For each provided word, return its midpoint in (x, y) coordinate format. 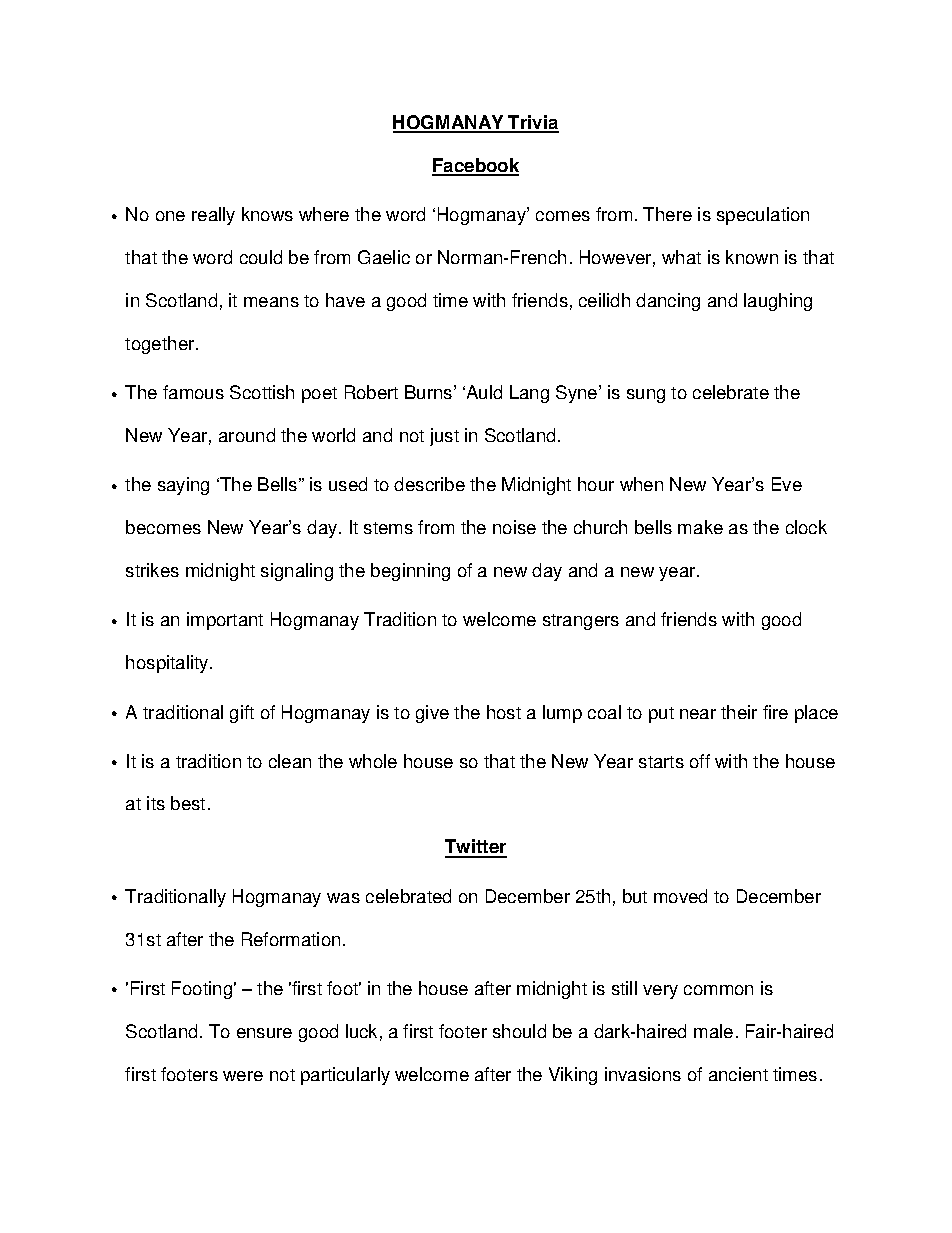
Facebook (475, 166)
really (213, 216)
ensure (264, 1033)
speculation (763, 216)
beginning (410, 572)
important (225, 621)
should (519, 1031)
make (700, 527)
